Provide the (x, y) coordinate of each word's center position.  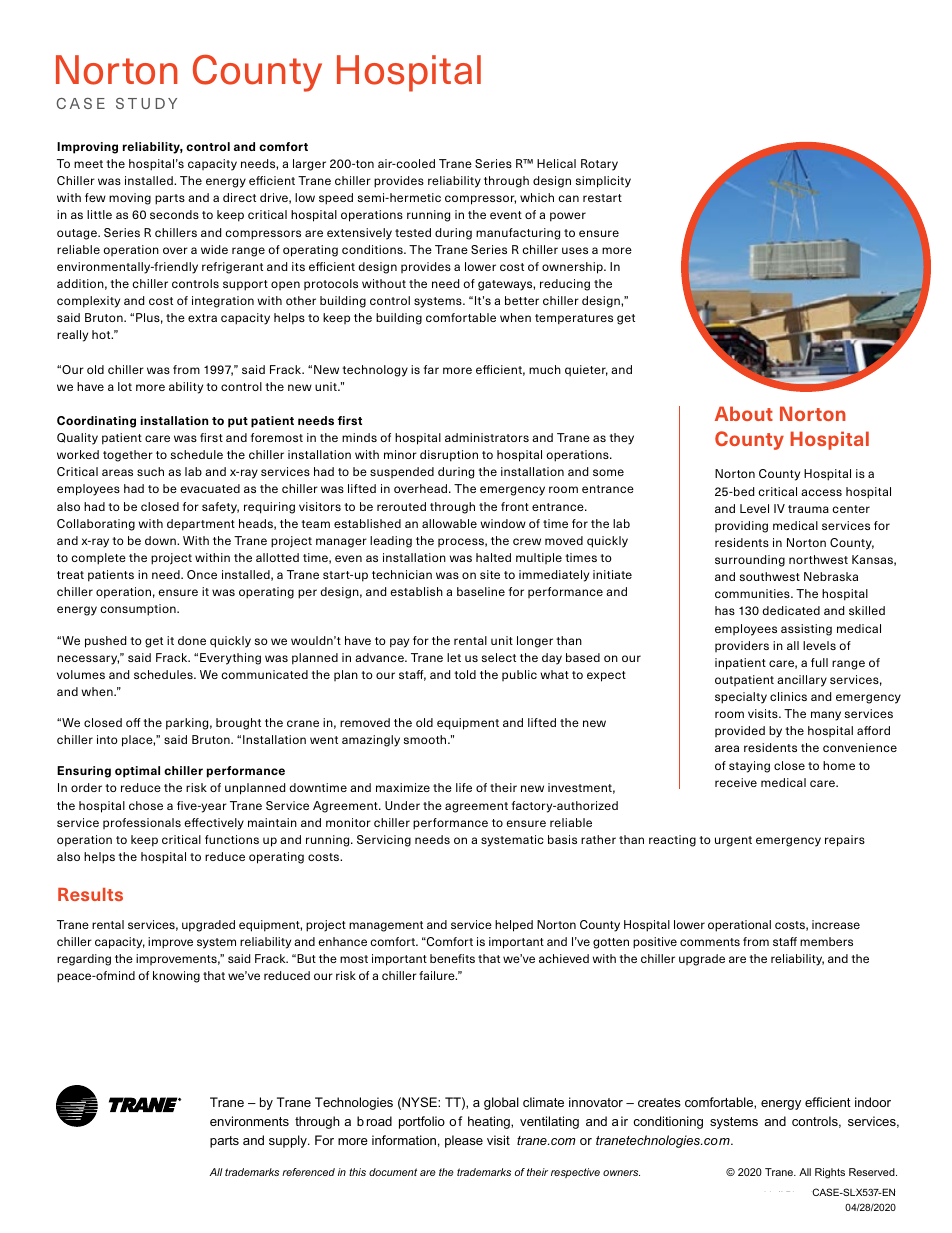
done (192, 640)
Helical (556, 163)
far (431, 369)
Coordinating (96, 422)
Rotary (599, 165)
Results (90, 894)
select (499, 657)
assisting (806, 630)
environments (249, 1121)
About (744, 413)
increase (836, 924)
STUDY (146, 103)
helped (514, 926)
